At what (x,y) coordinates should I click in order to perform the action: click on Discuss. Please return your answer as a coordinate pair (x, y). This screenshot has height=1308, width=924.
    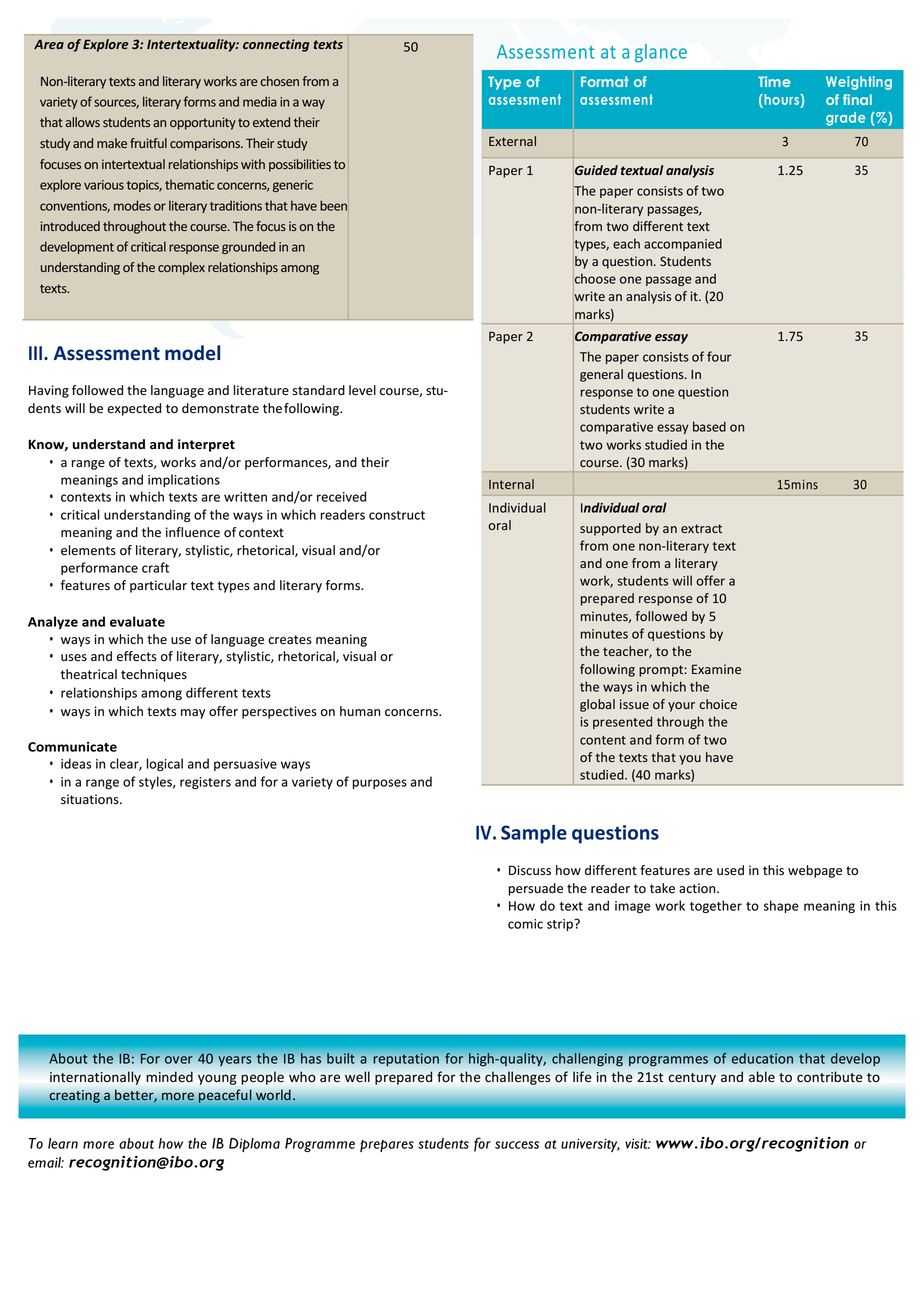
    Looking at the image, I should click on (530, 870).
